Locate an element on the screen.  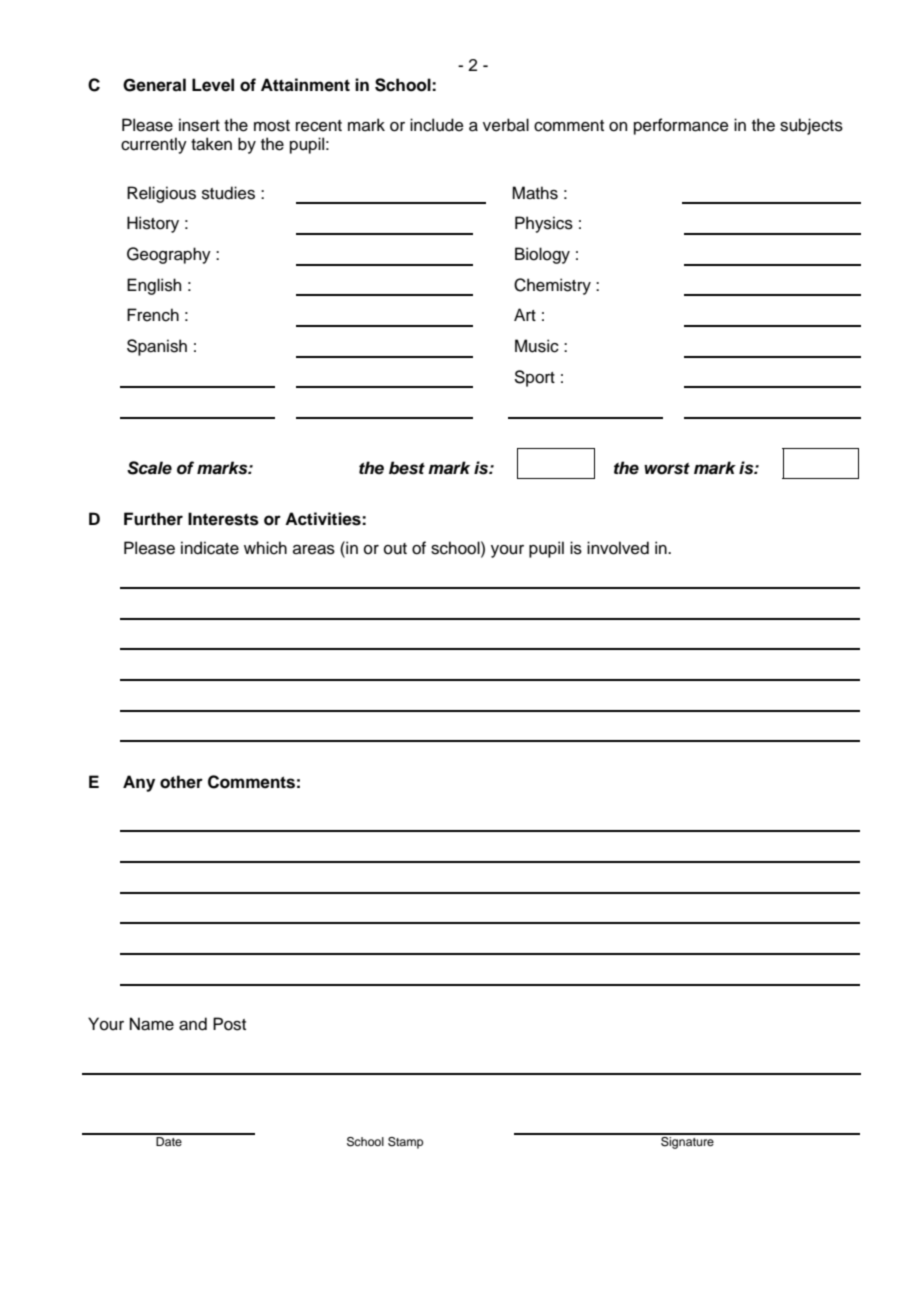
Post is located at coordinates (229, 1024).
